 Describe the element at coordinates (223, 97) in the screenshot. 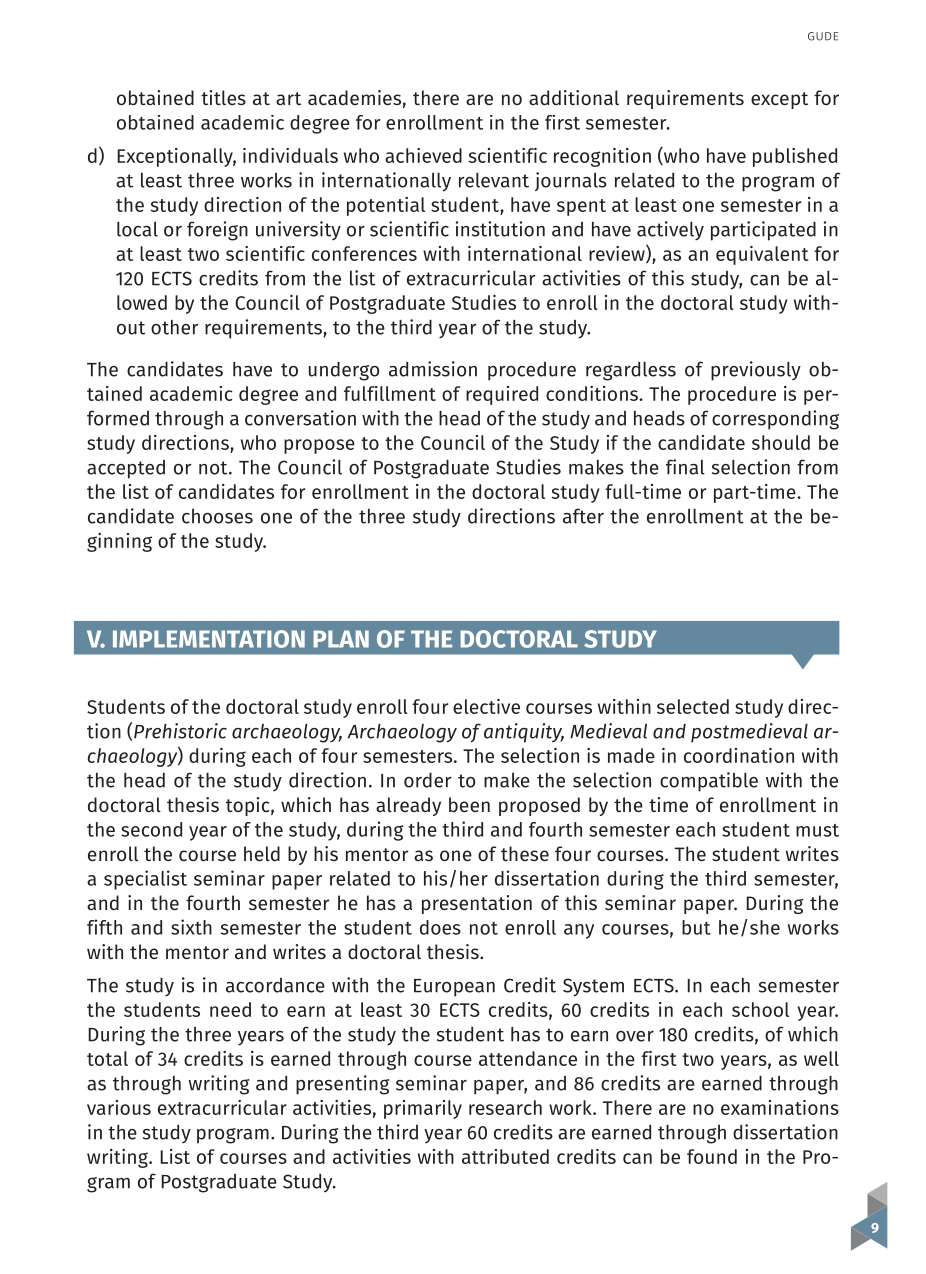

I see `titles` at that location.
